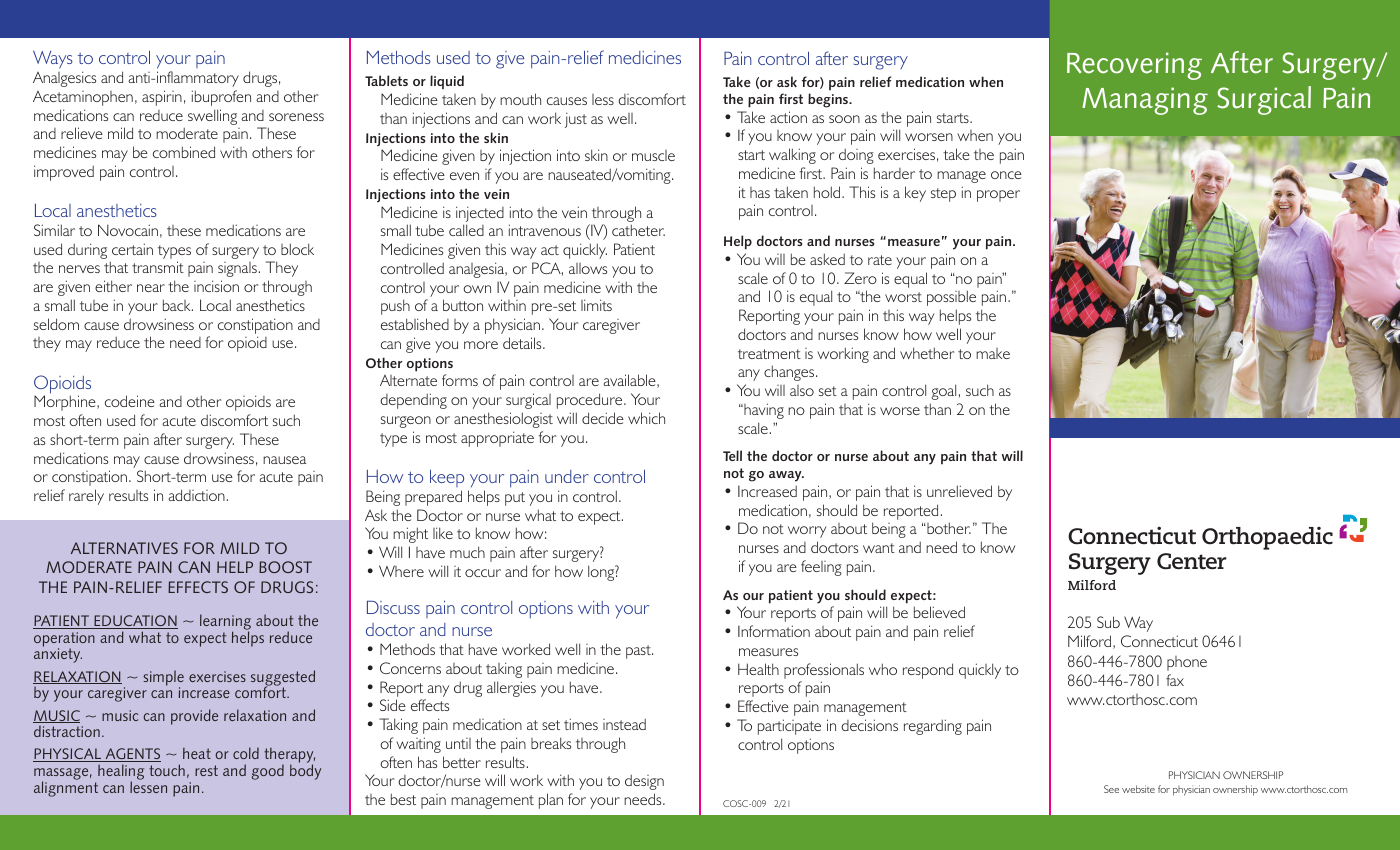 This page has height=850, width=1400. What do you see at coordinates (644, 782) in the page?
I see `design` at bounding box center [644, 782].
